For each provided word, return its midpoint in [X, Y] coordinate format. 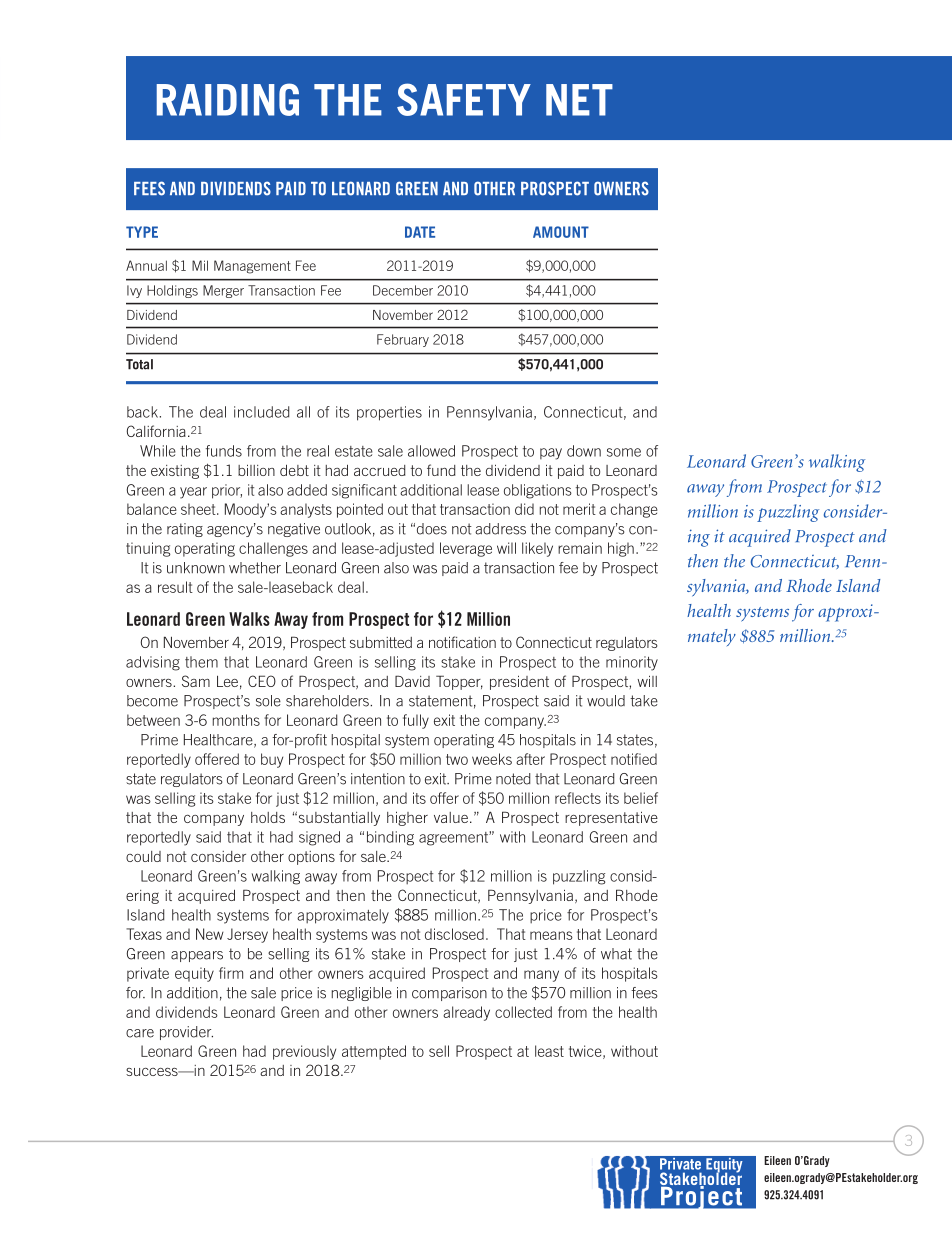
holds [268, 817]
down [584, 451]
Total [139, 364]
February [403, 340]
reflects [578, 798]
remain [580, 548]
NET [579, 100]
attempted [374, 1052]
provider [186, 1033]
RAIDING [228, 99]
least [549, 1051]
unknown [196, 568]
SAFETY [464, 99]
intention [378, 779]
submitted [381, 642]
